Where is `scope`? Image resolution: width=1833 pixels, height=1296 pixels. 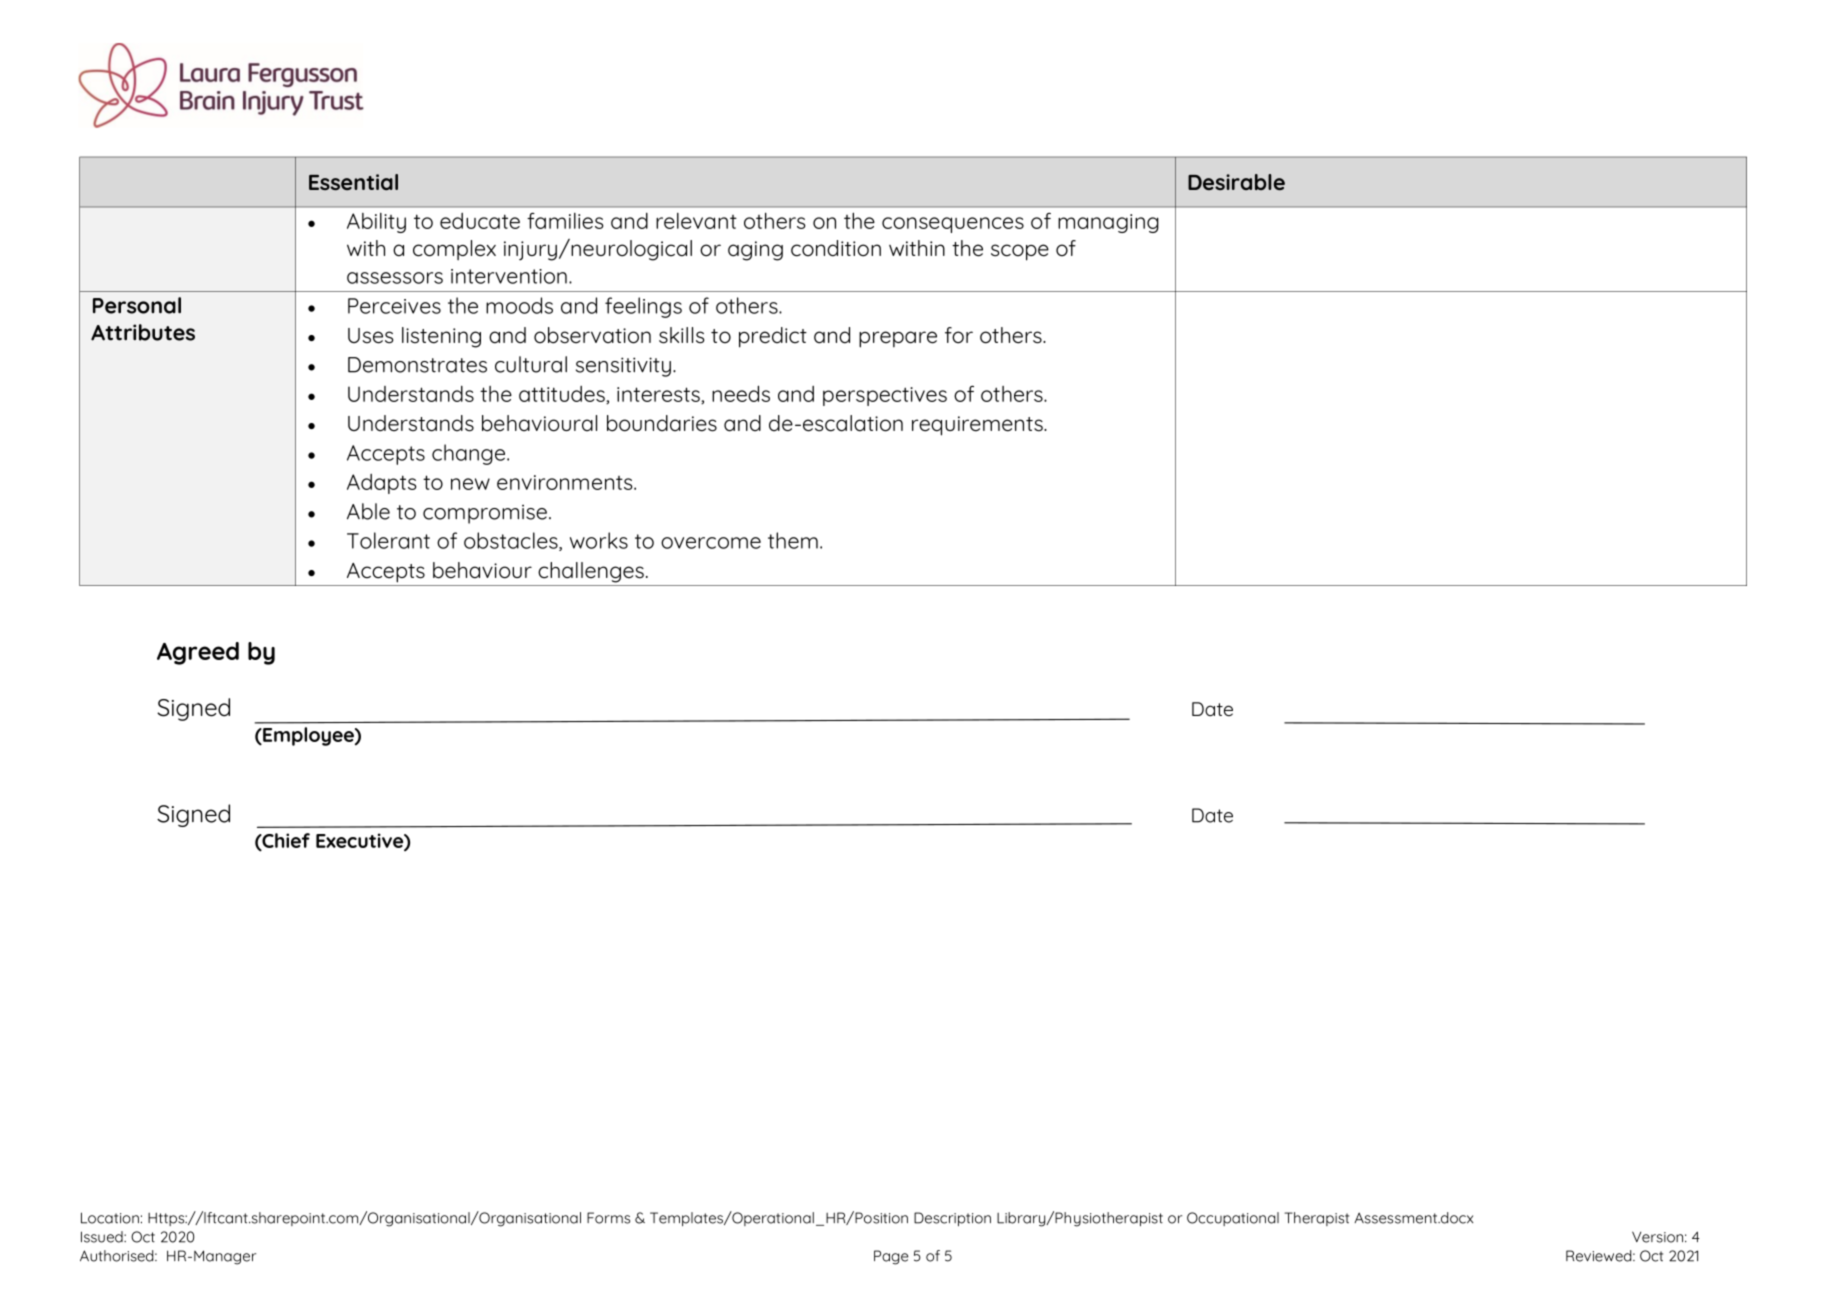 scope is located at coordinates (1020, 252).
